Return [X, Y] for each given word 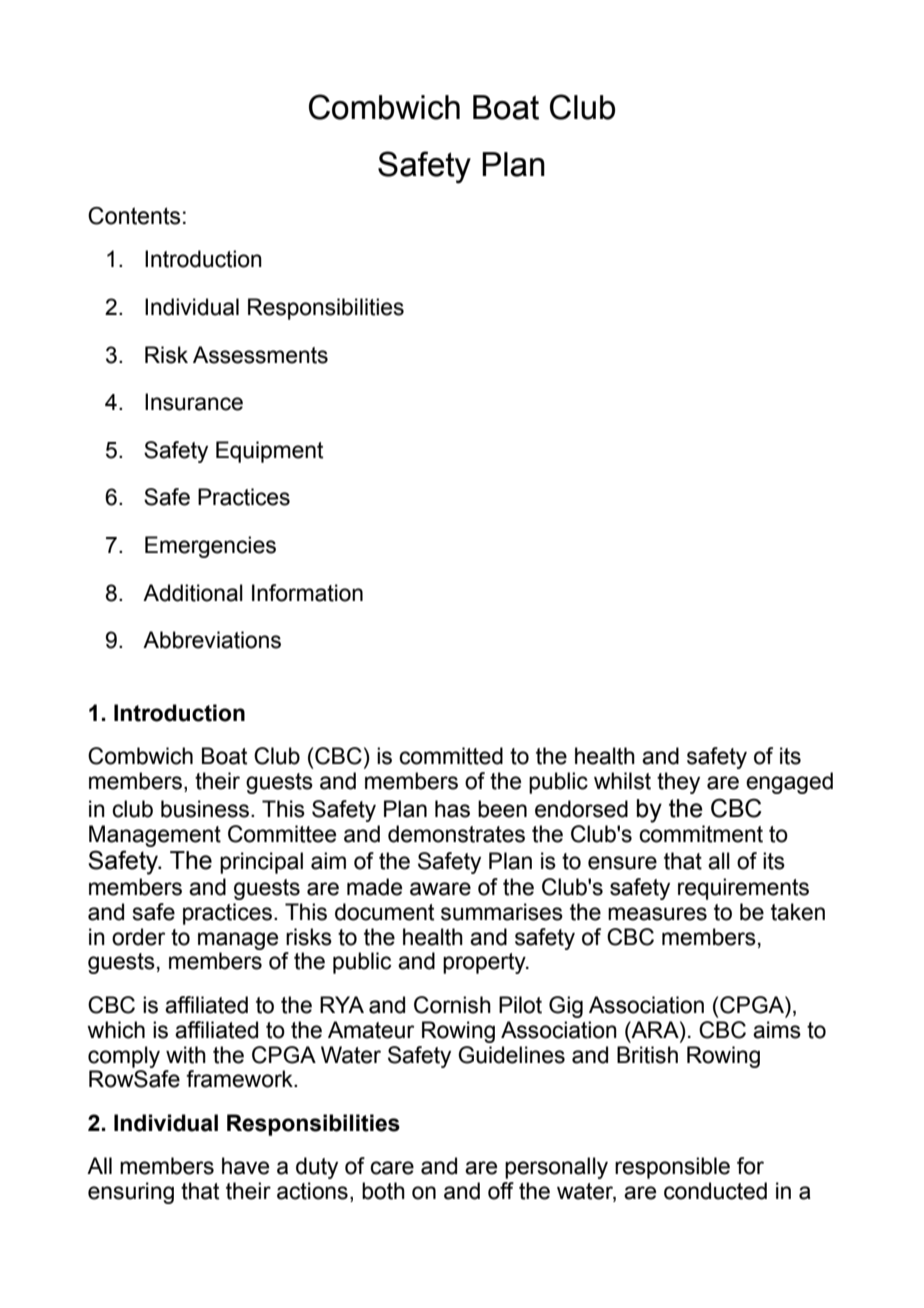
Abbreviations [212, 640]
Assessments [260, 355]
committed [451, 756]
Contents [134, 216]
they [678, 783]
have [245, 1166]
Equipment [269, 452]
